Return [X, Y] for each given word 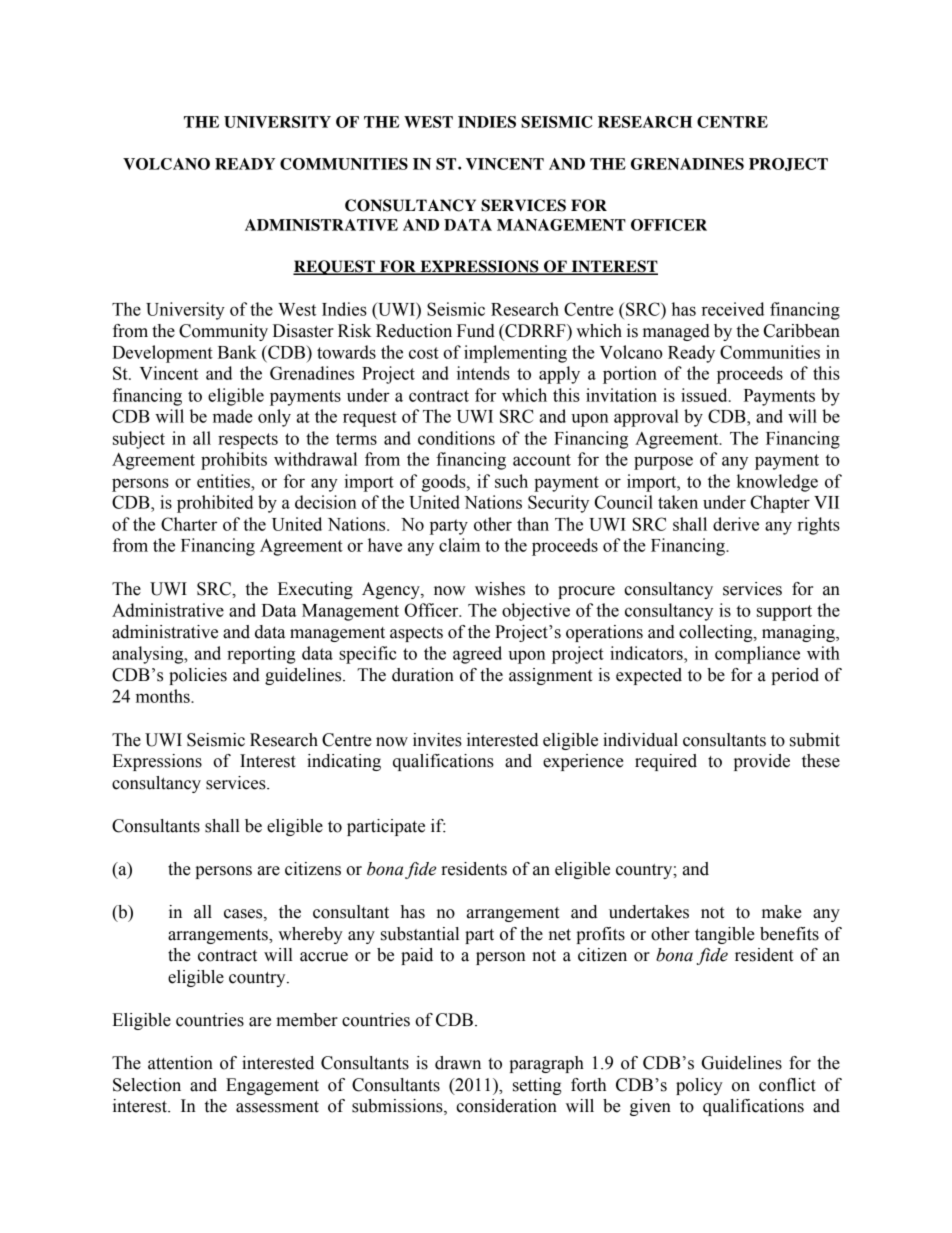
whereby [310, 935]
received [733, 309]
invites [437, 740]
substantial [420, 934]
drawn [458, 1063]
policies [198, 676]
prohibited [215, 504]
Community [223, 332]
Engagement [272, 1086]
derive [736, 524]
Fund [476, 331]
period [795, 676]
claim [459, 545]
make [782, 912]
